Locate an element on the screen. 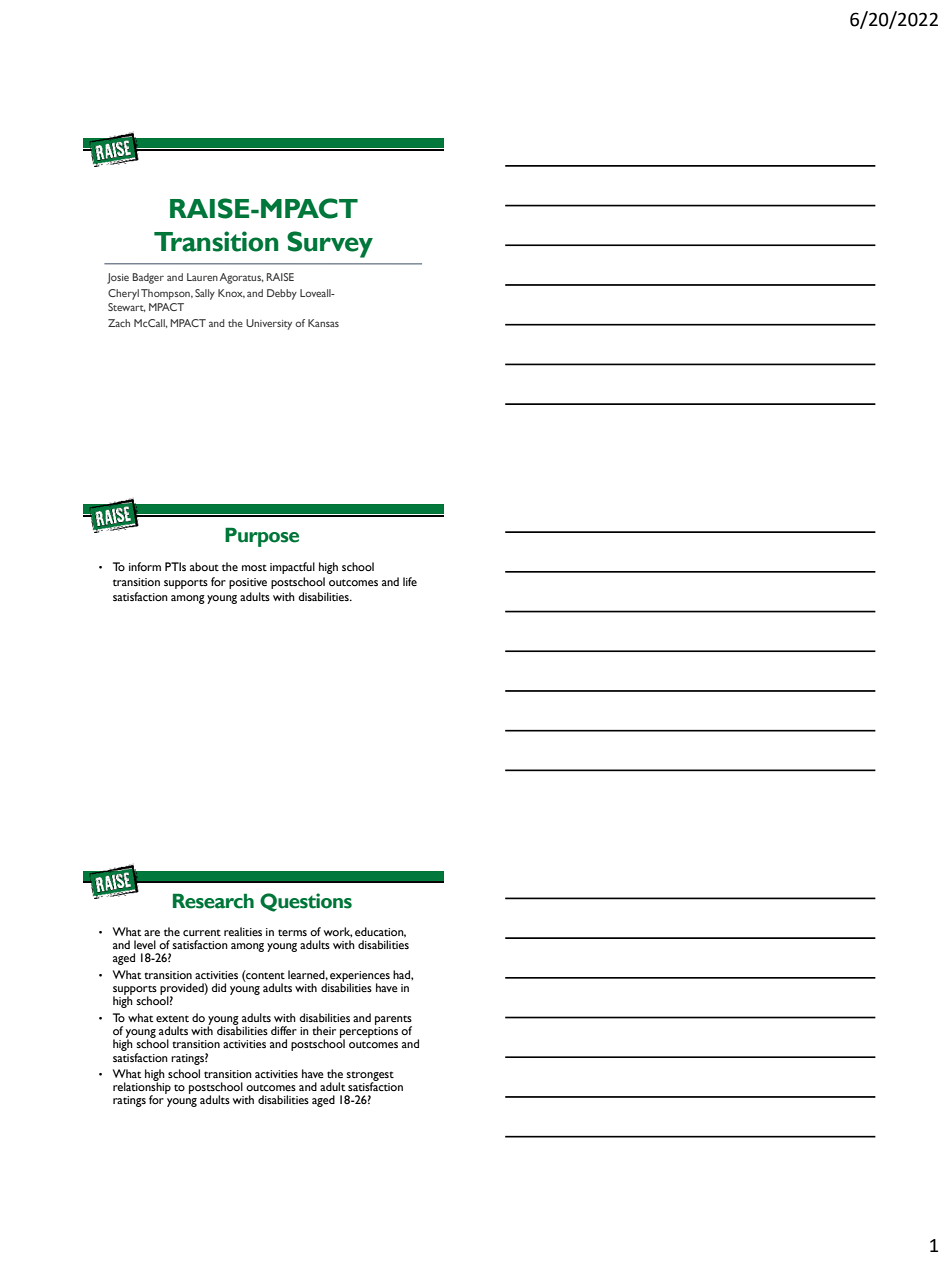 This screenshot has width=952, height=1263. relationship is located at coordinates (142, 1088).
